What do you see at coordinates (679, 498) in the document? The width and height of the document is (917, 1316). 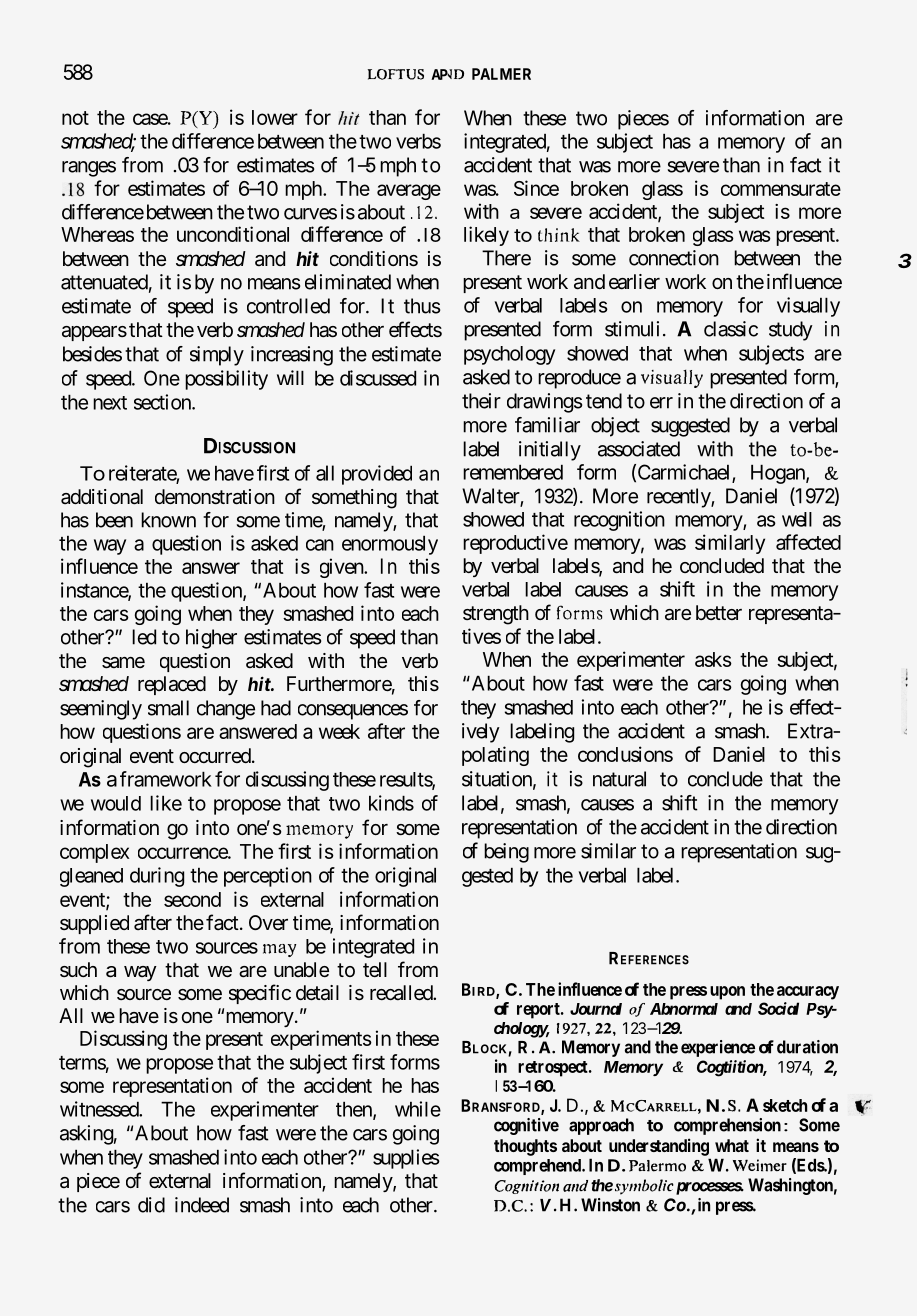 I see `recently` at bounding box center [679, 498].
